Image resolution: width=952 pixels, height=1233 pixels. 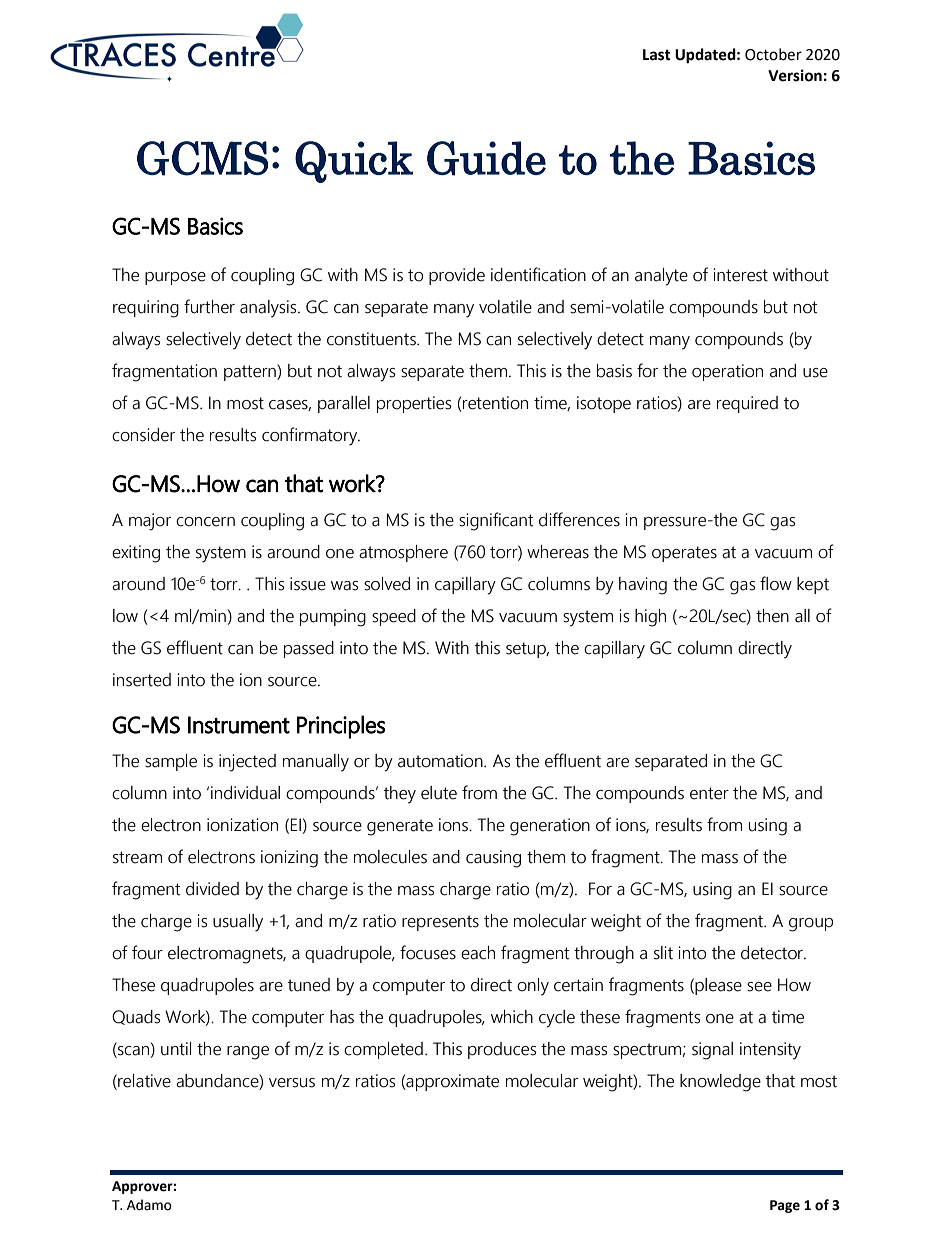 I want to click on operates, so click(x=684, y=554).
